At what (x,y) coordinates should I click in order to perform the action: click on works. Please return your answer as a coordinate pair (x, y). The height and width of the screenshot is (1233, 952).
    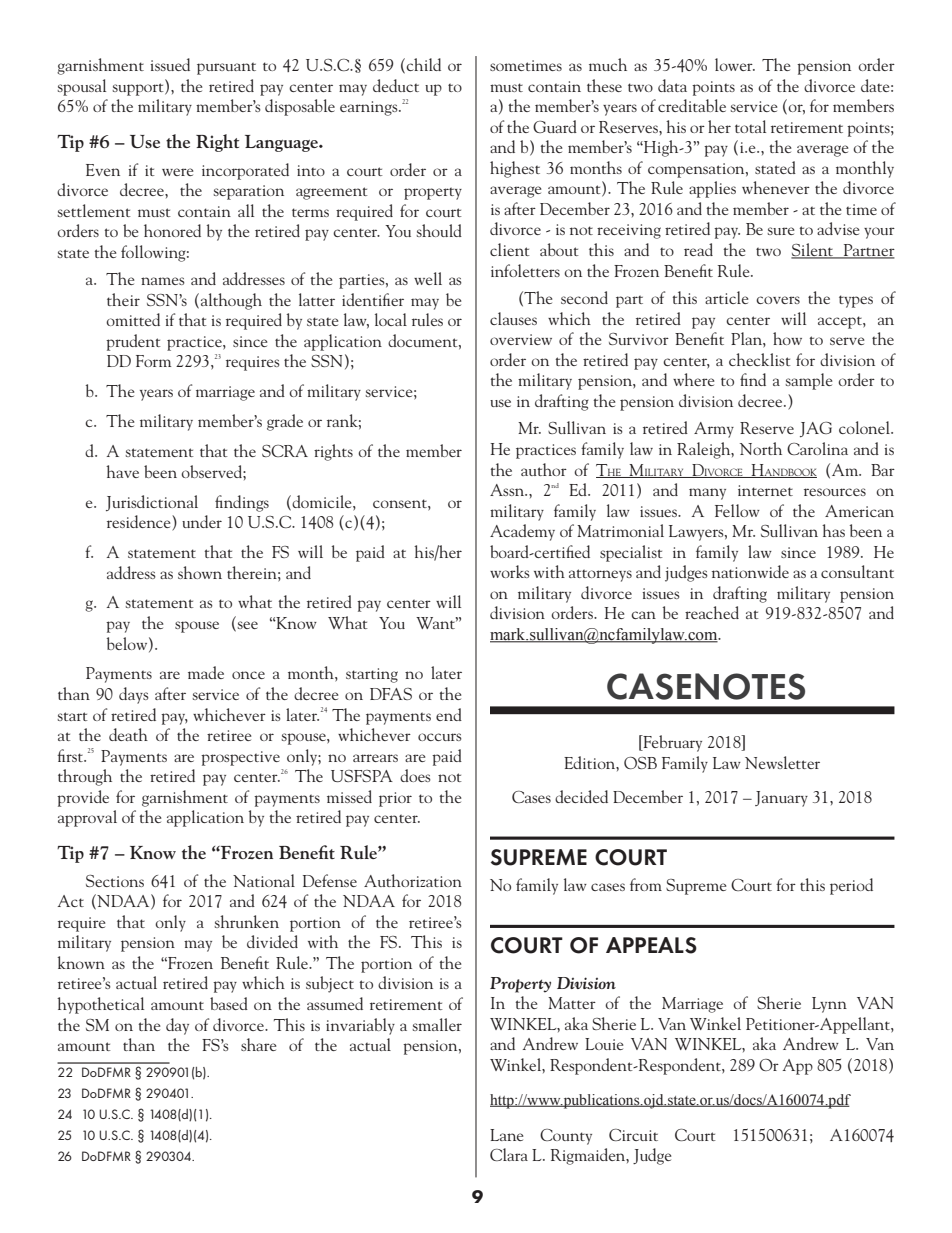
    Looking at the image, I should click on (510, 571).
